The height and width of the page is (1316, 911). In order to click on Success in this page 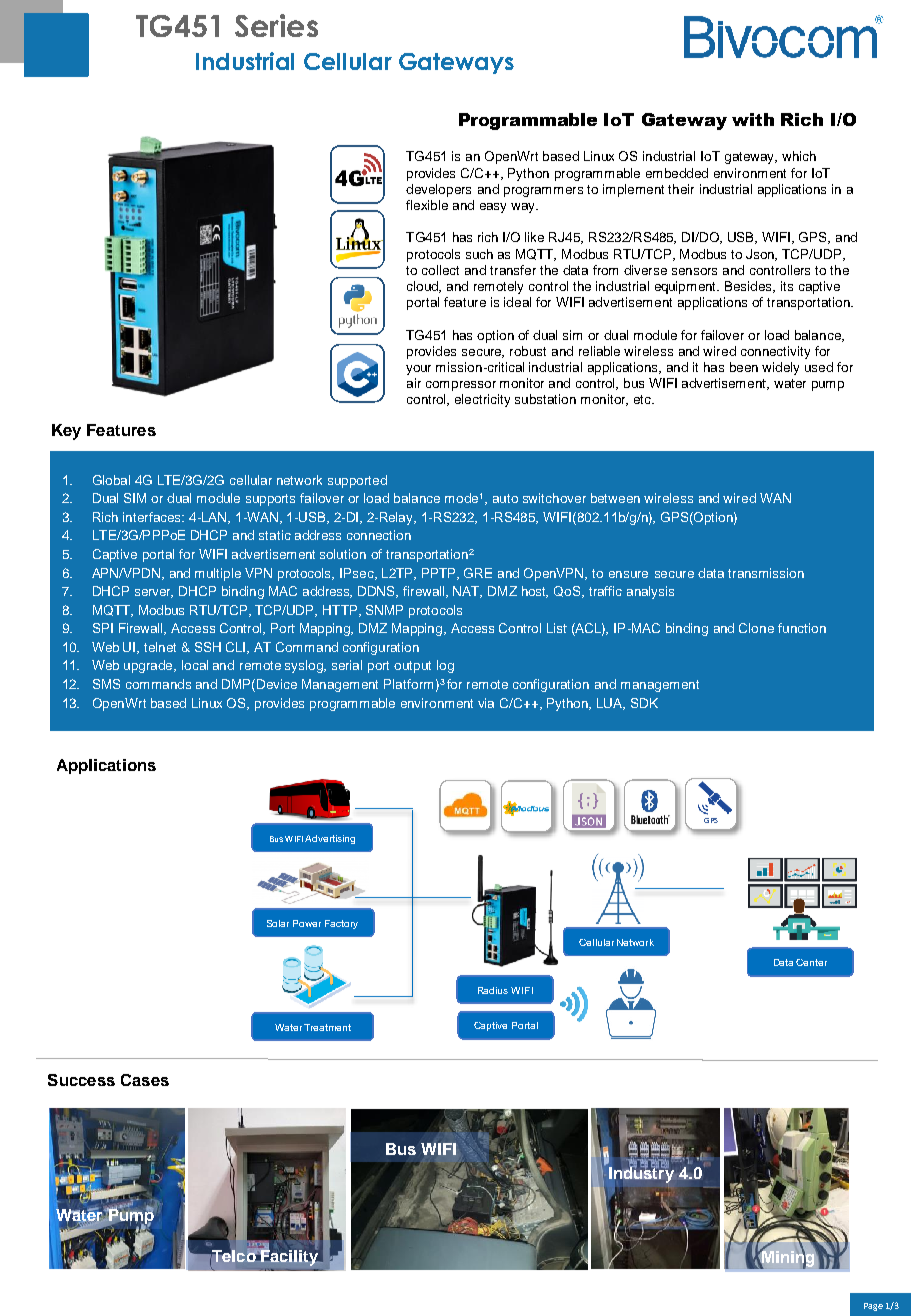, I will do `click(81, 1080)`.
